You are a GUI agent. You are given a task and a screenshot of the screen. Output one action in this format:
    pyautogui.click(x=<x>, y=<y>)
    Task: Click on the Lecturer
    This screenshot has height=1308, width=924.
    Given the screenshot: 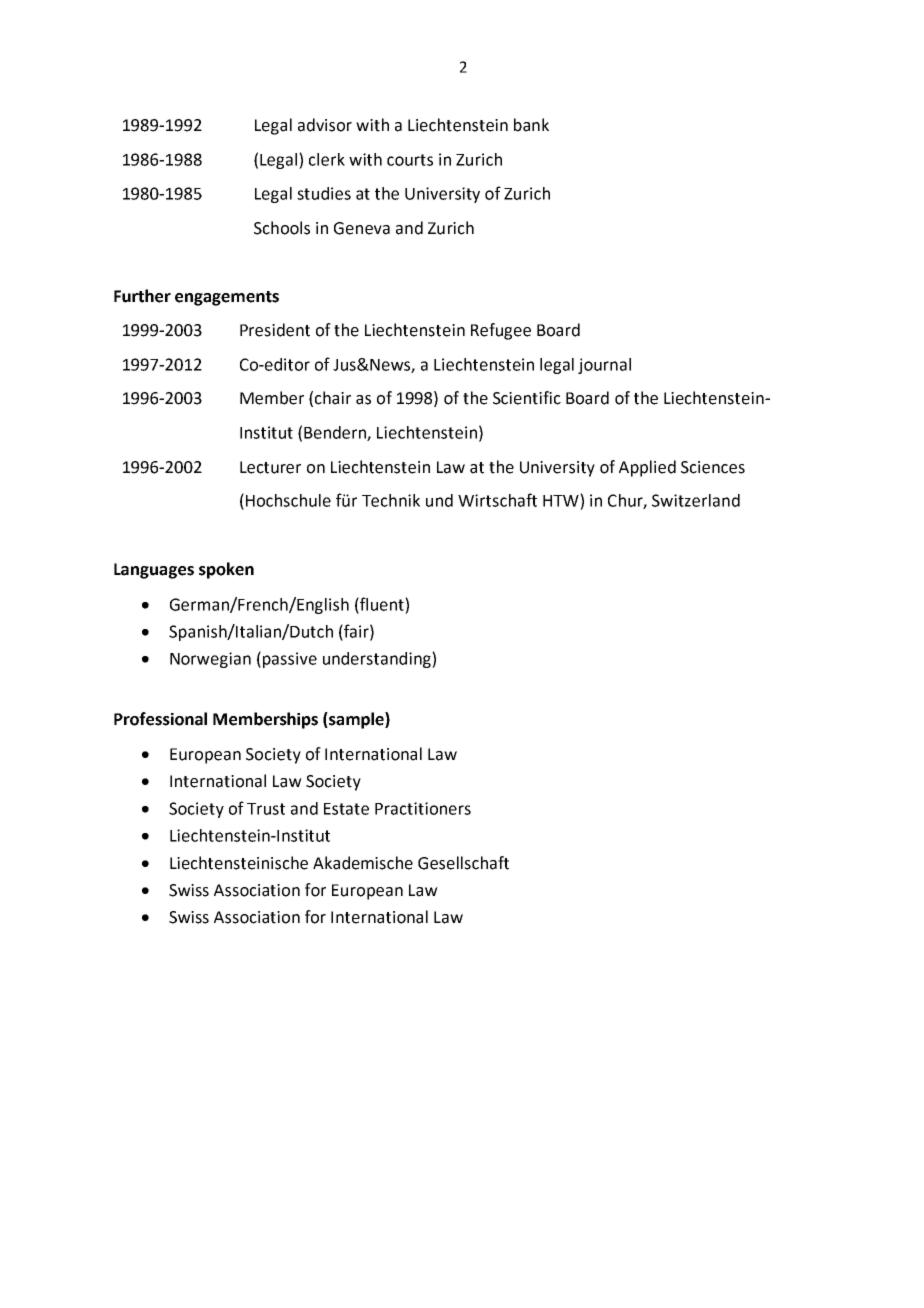 What is the action you would take?
    pyautogui.click(x=270, y=467)
